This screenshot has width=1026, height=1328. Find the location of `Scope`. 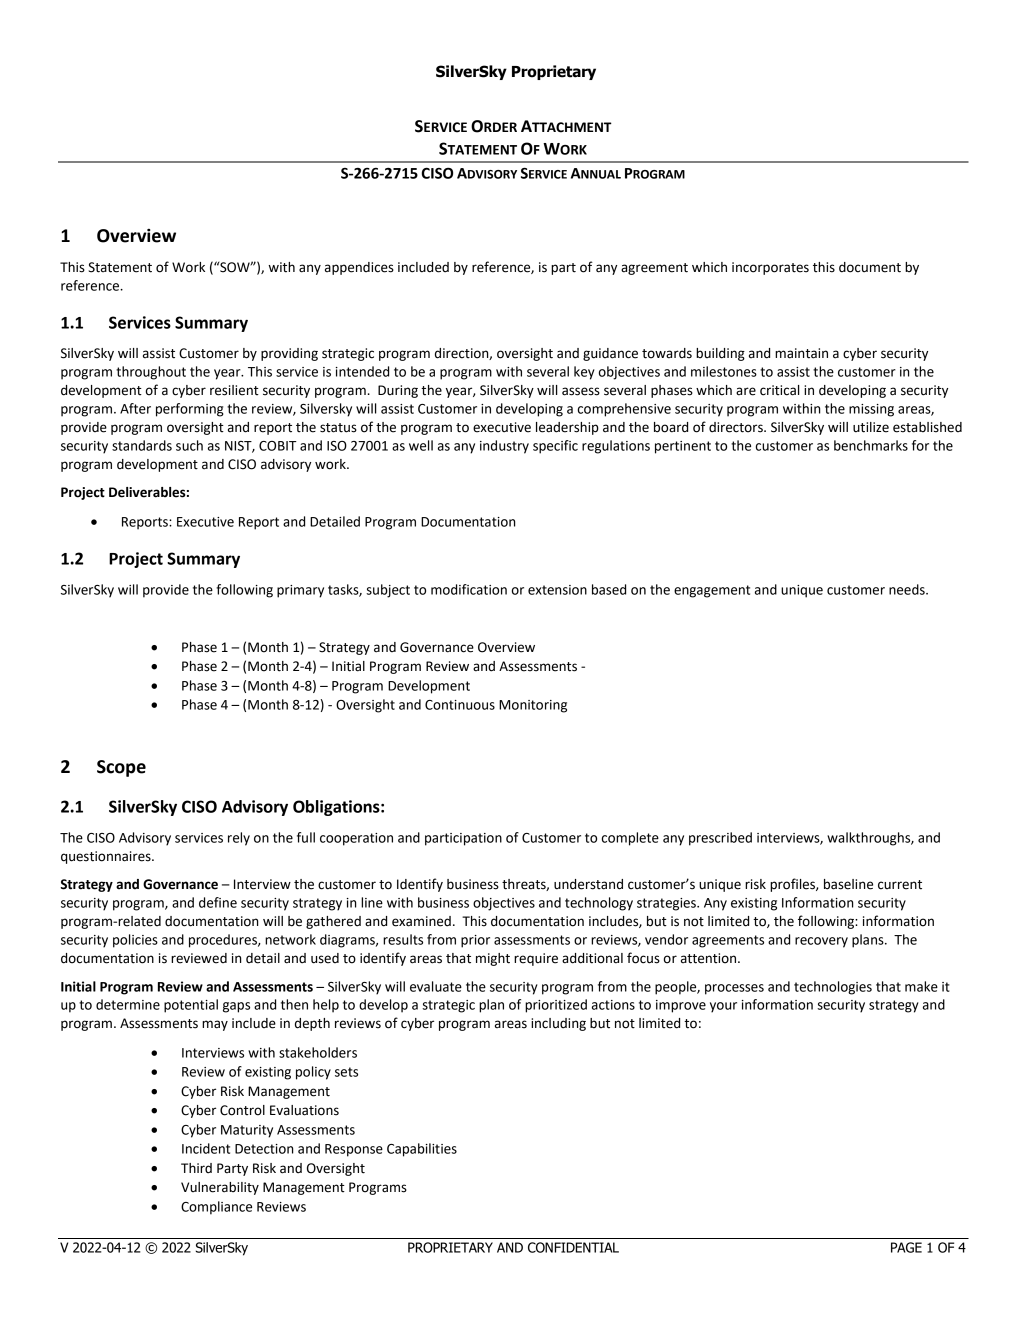

Scope is located at coordinates (121, 768).
